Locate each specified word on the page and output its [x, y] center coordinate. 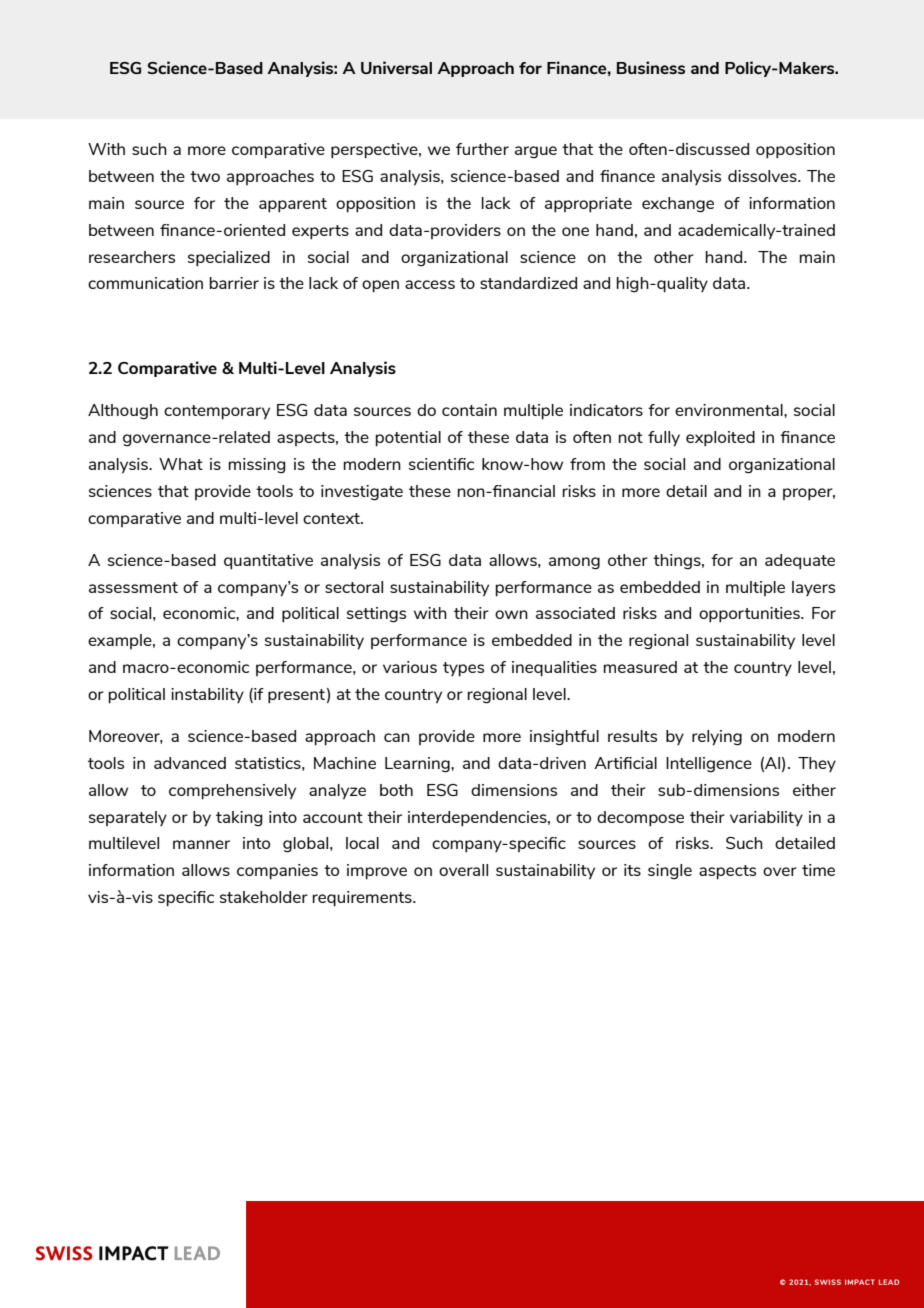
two [205, 176]
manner [201, 844]
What [181, 464]
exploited [720, 439]
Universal [396, 67]
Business [651, 67]
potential [408, 439]
